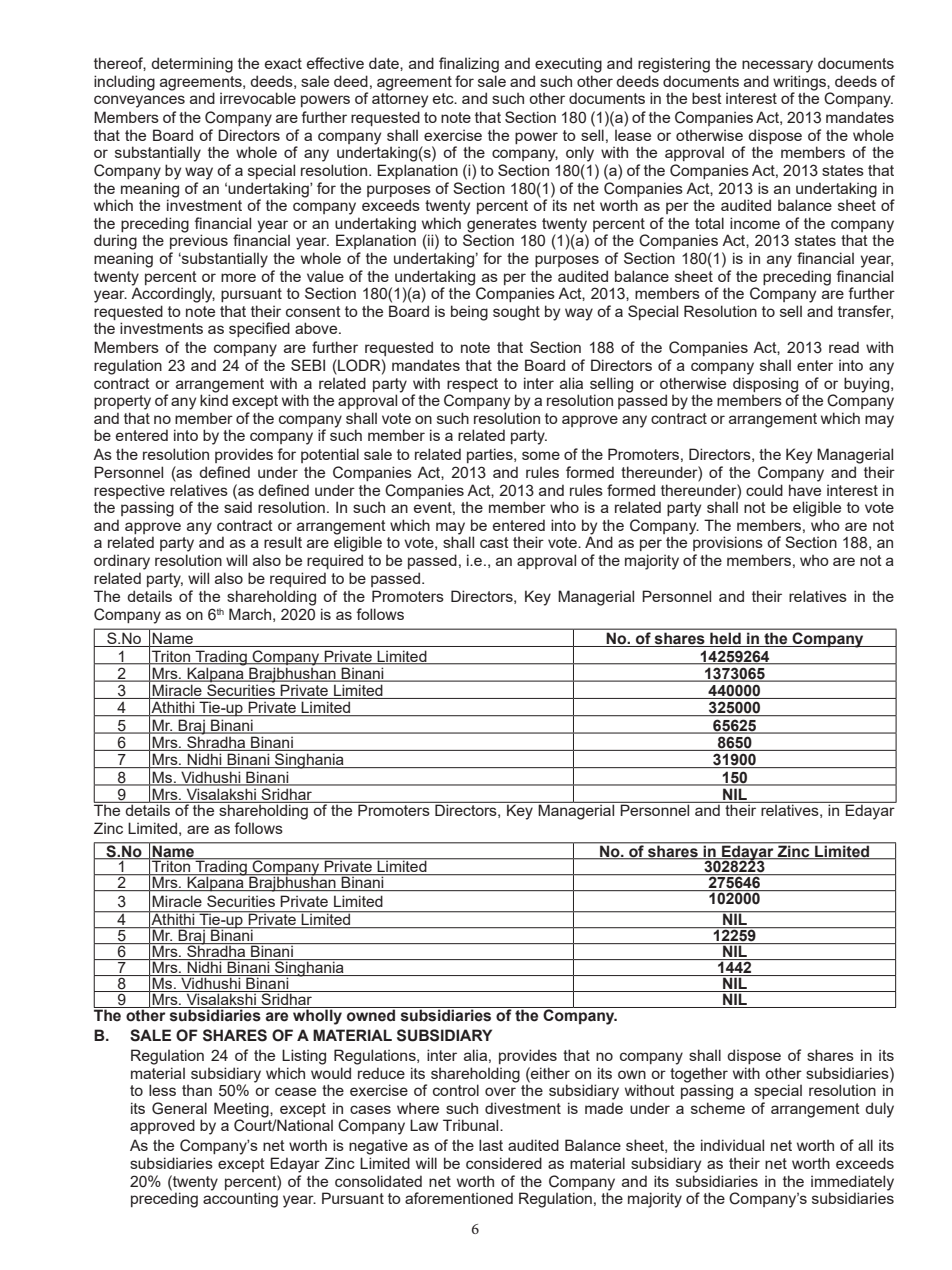 The image size is (952, 1270). Describe the element at coordinates (469, 65) in the page. I see `finalizing` at that location.
